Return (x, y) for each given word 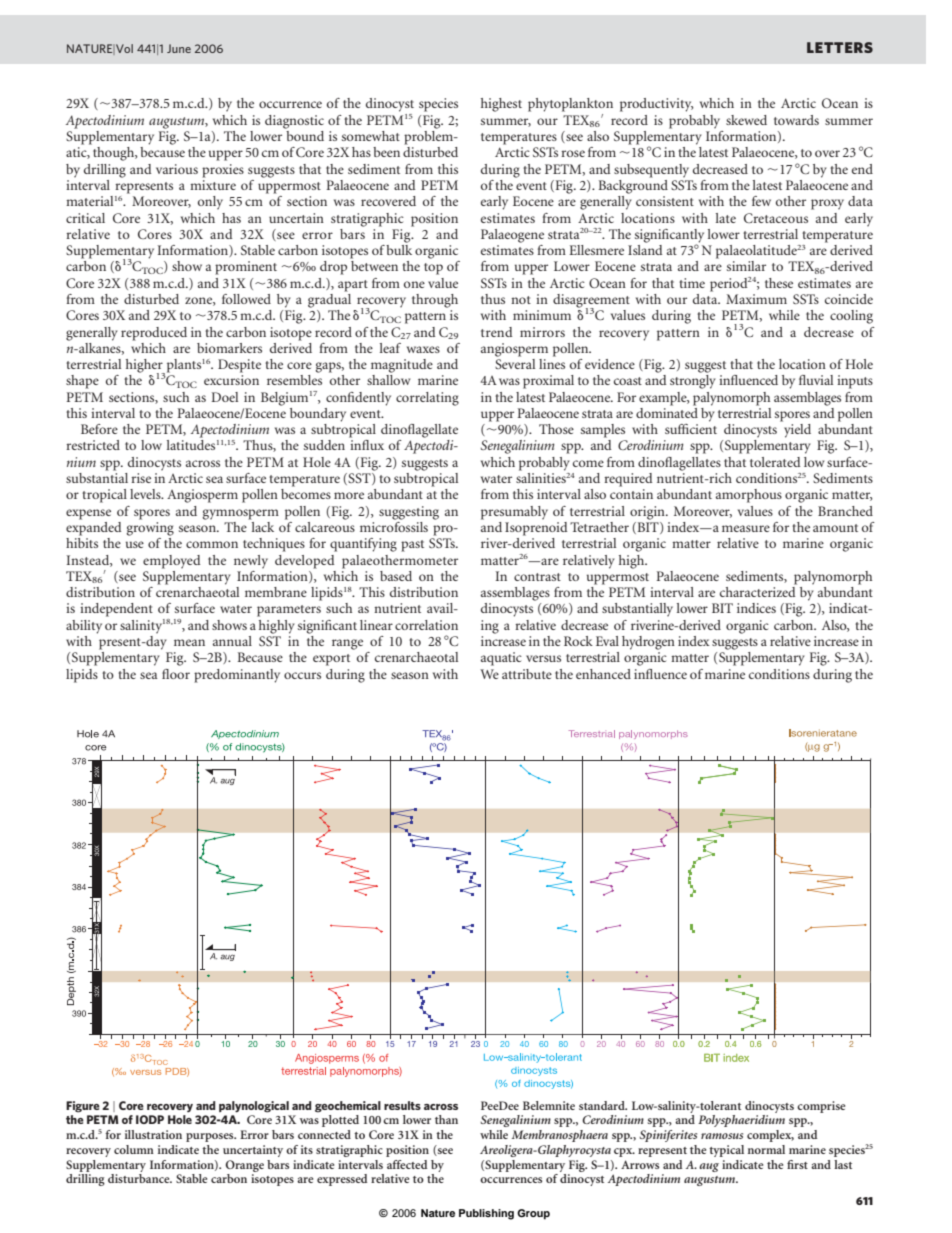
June (179, 48)
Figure (83, 1107)
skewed (746, 120)
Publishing (486, 1214)
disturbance (140, 1178)
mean (189, 642)
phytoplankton (570, 105)
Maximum (756, 299)
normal (766, 1149)
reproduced (154, 334)
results (402, 1105)
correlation (426, 625)
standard (603, 1105)
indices (756, 608)
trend (497, 332)
